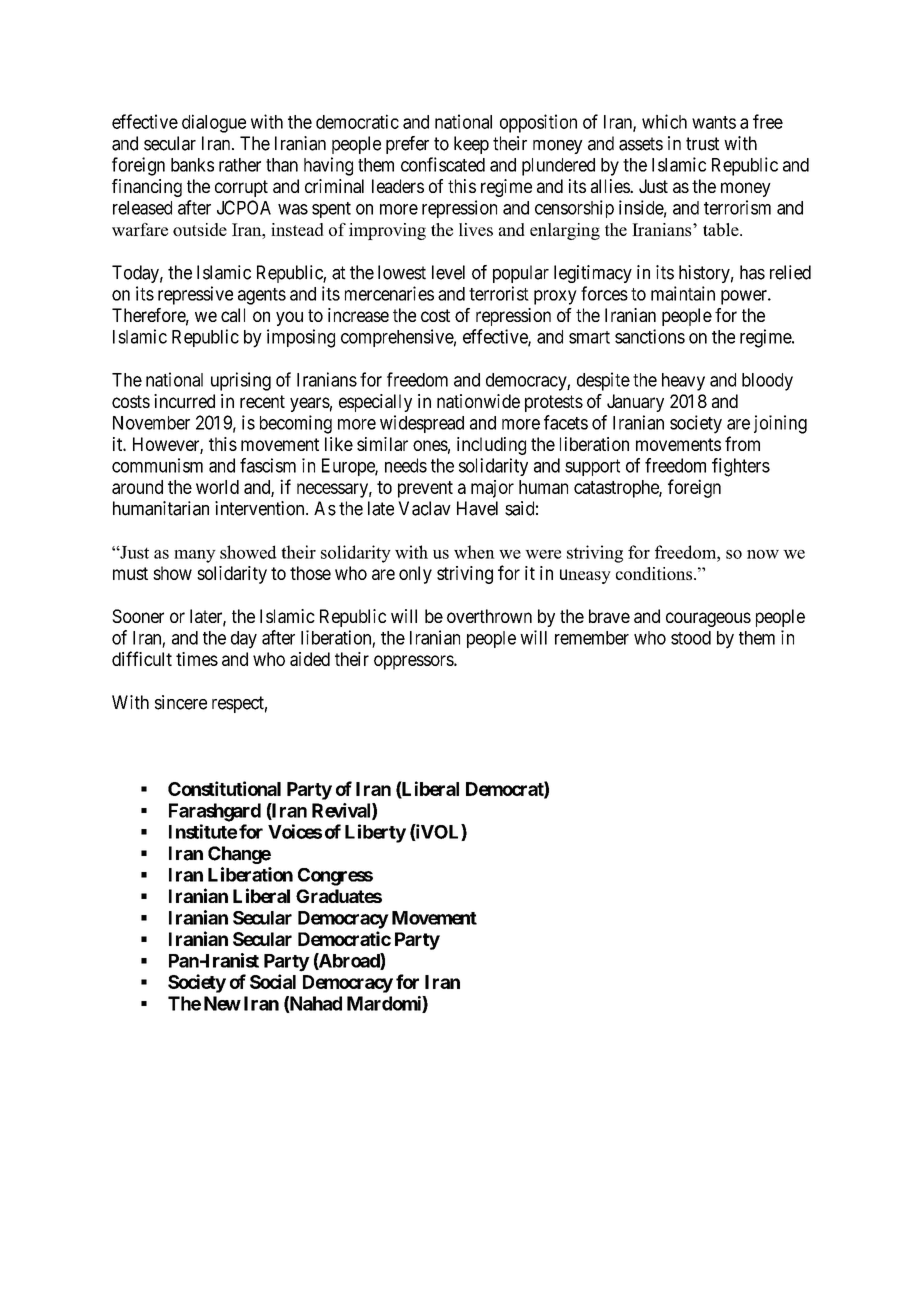  Describe the element at coordinates (683, 382) in the screenshot. I see `heavy` at that location.
